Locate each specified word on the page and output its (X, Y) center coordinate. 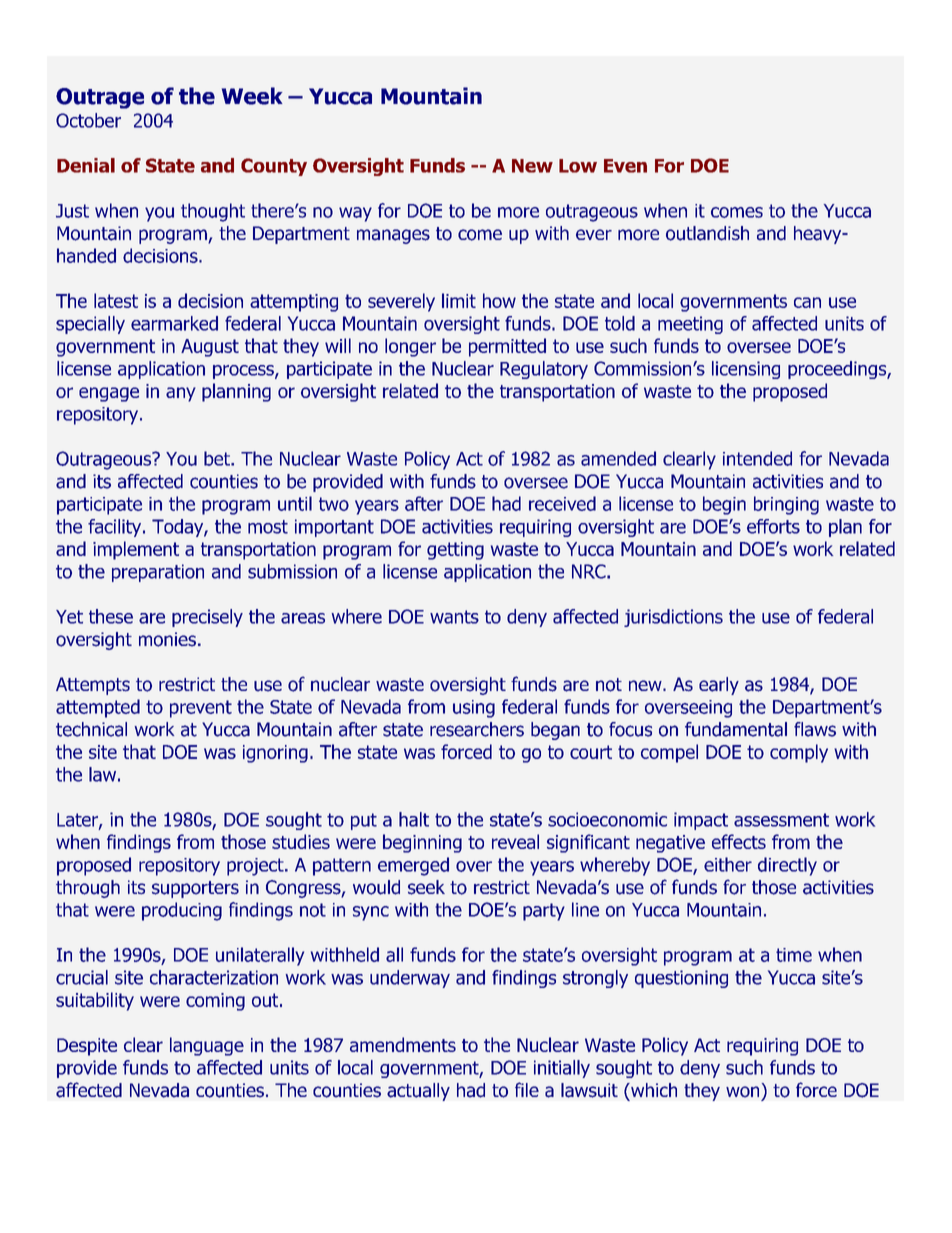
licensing (746, 370)
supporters (195, 889)
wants (454, 617)
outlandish (707, 233)
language (207, 1046)
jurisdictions (673, 618)
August (210, 348)
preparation (158, 573)
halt (414, 819)
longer (410, 347)
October (88, 120)
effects (739, 841)
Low (578, 166)
